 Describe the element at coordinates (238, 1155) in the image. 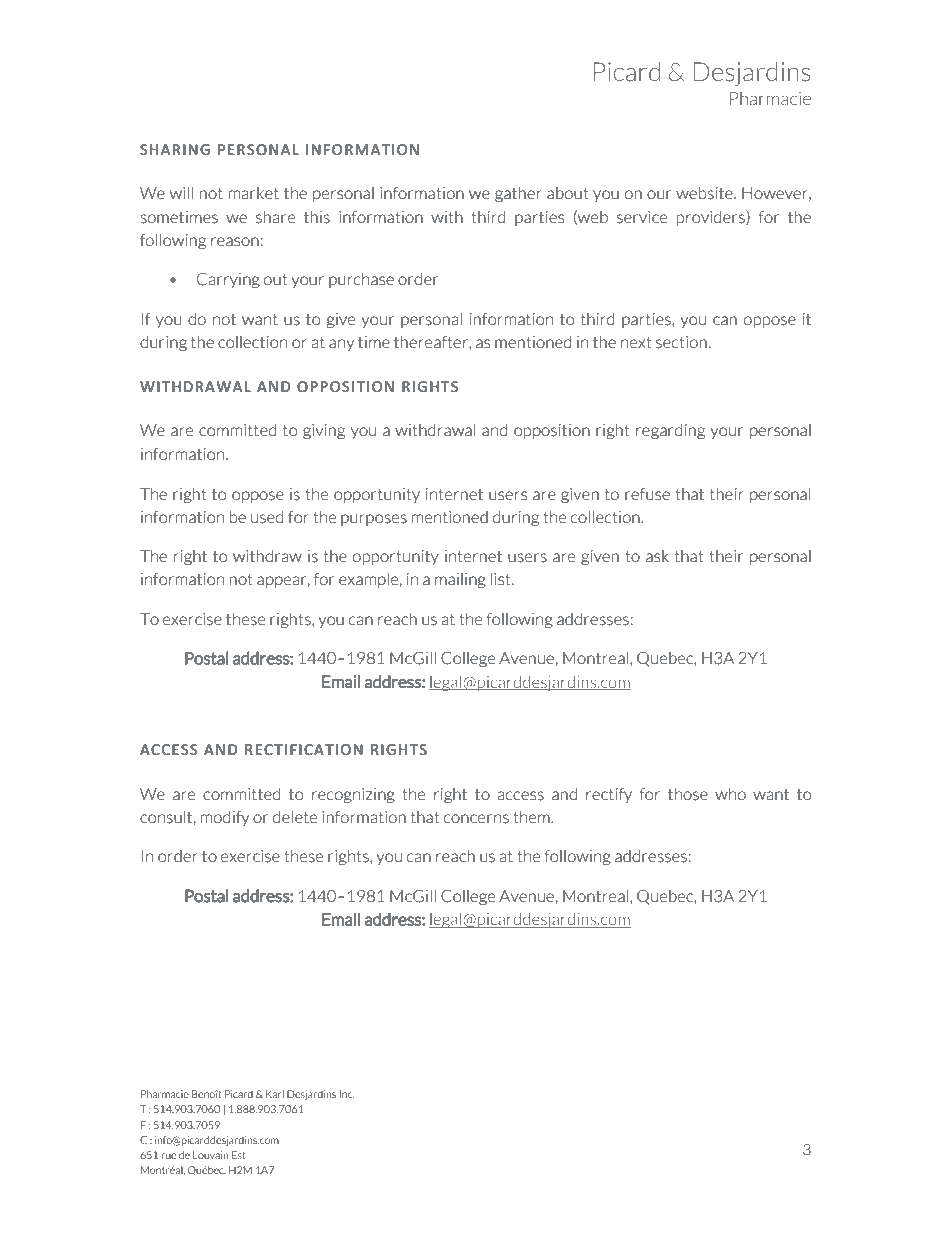

I see `Est` at that location.
